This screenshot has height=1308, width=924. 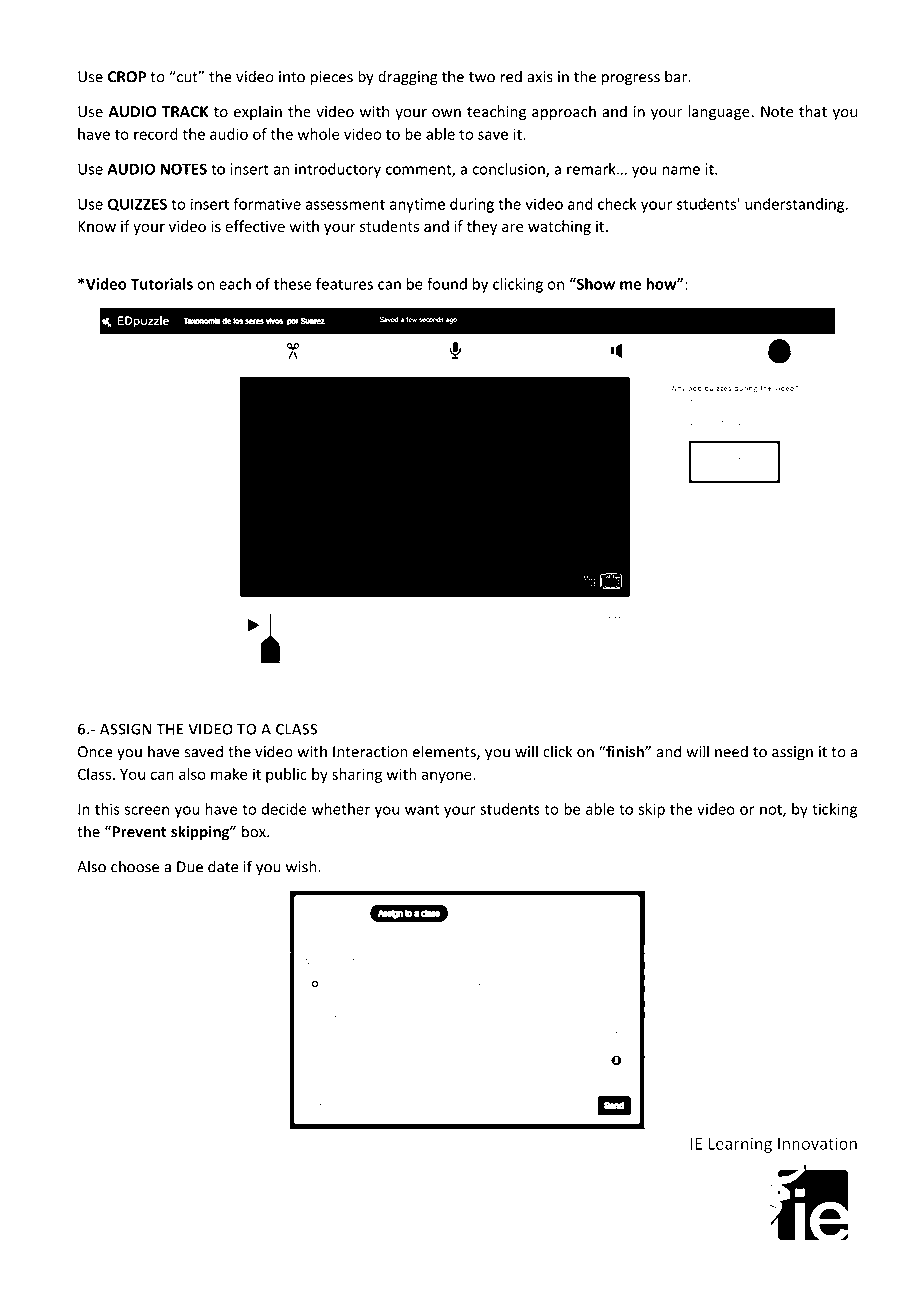 I want to click on Due, so click(x=190, y=867).
